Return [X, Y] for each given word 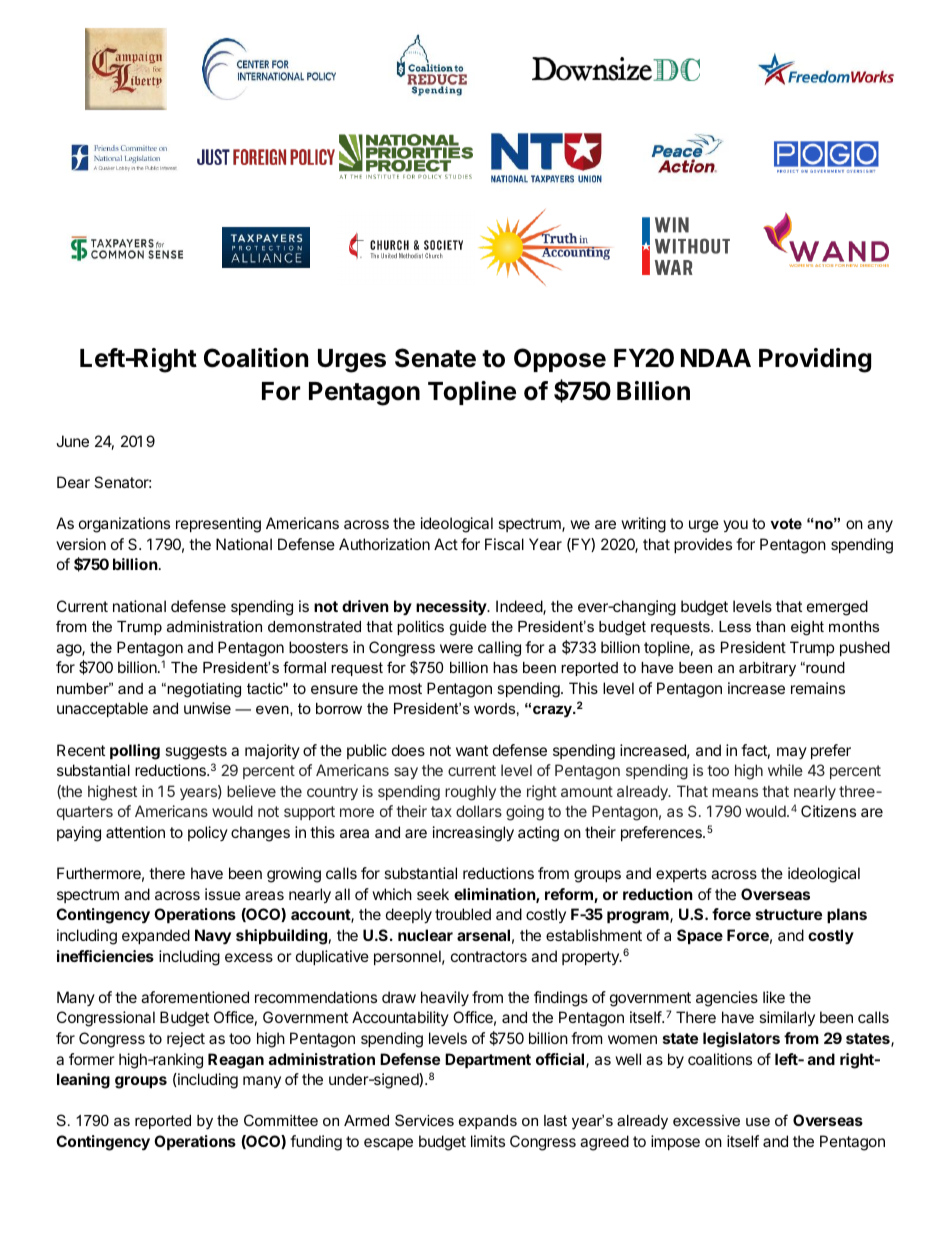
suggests [196, 752]
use [758, 1121]
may [792, 753]
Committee [281, 1120]
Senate [435, 358]
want [472, 750]
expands [488, 1122]
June [72, 441]
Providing [815, 360]
